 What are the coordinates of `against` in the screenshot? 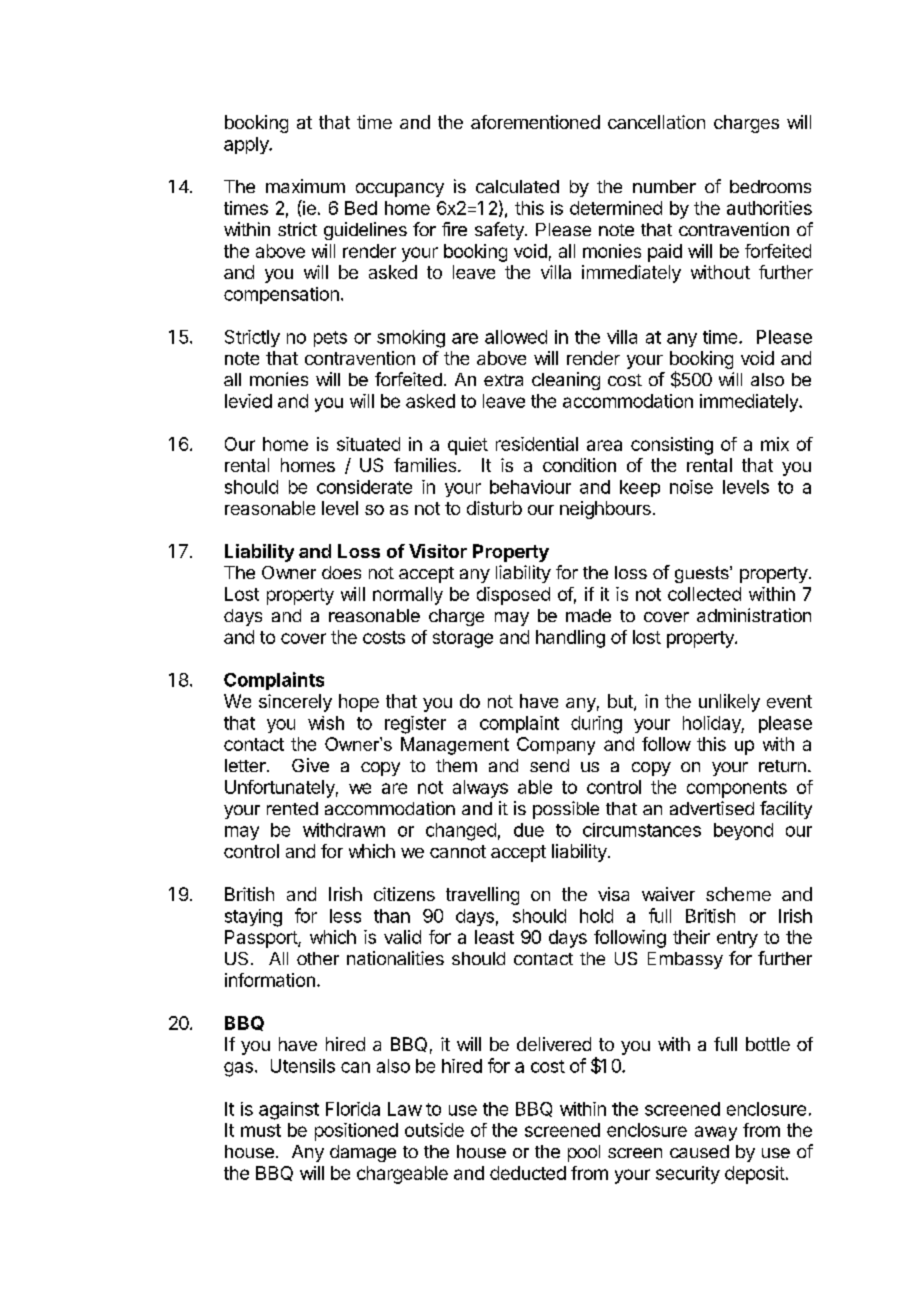 It's located at (289, 1111).
